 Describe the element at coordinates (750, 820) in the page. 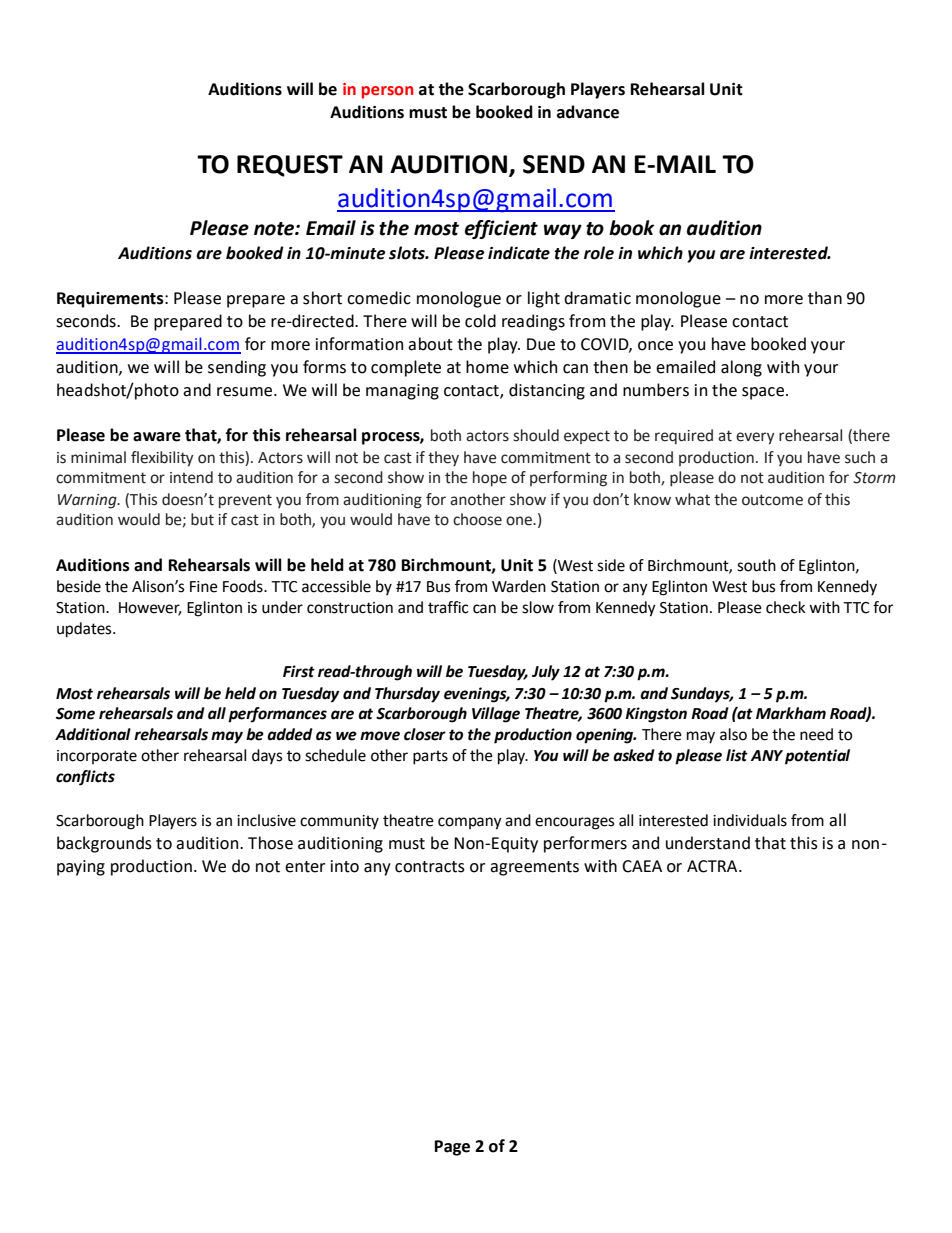

I see `individuals` at that location.
